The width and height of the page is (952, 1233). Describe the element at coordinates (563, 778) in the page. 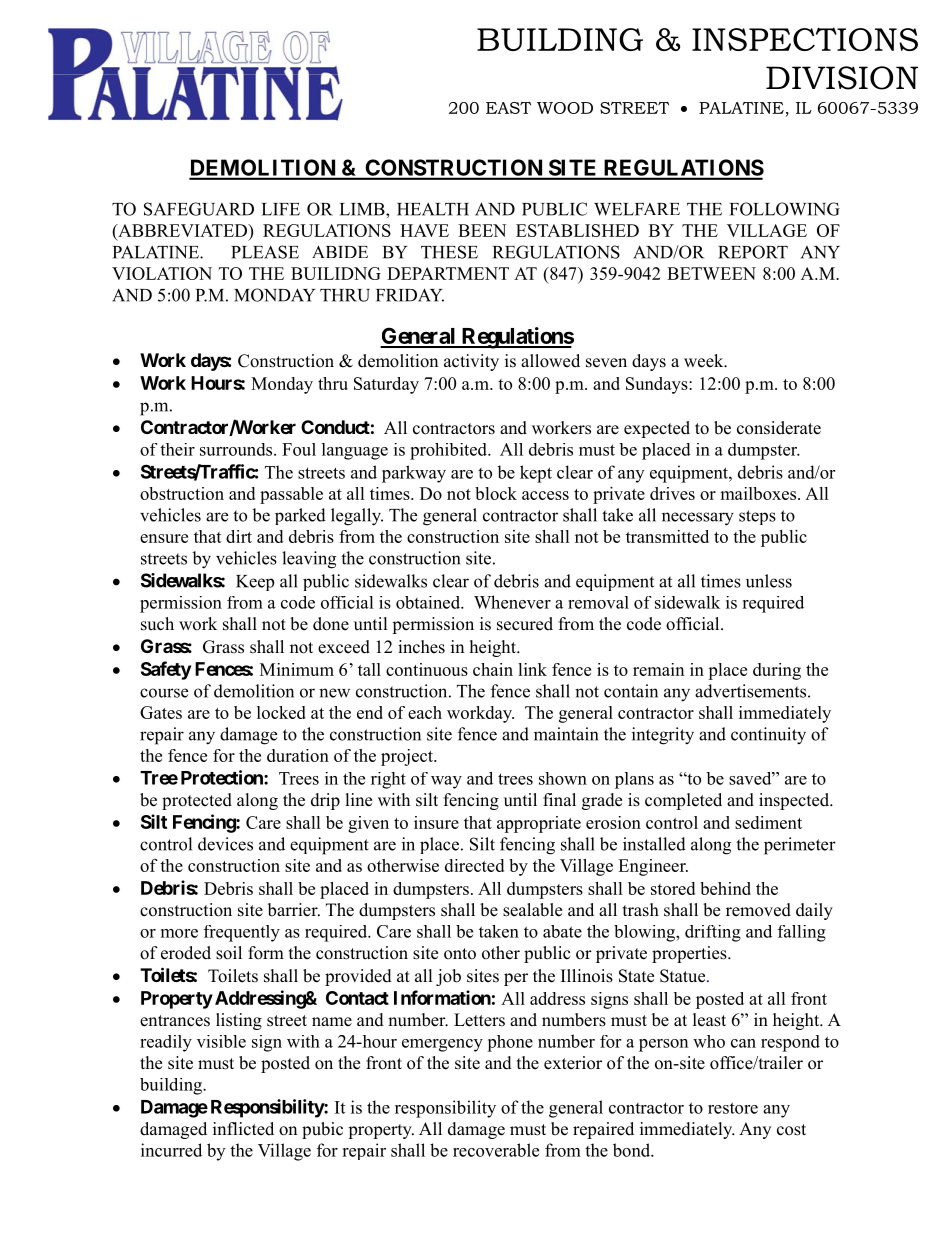

I see `shown` at that location.
